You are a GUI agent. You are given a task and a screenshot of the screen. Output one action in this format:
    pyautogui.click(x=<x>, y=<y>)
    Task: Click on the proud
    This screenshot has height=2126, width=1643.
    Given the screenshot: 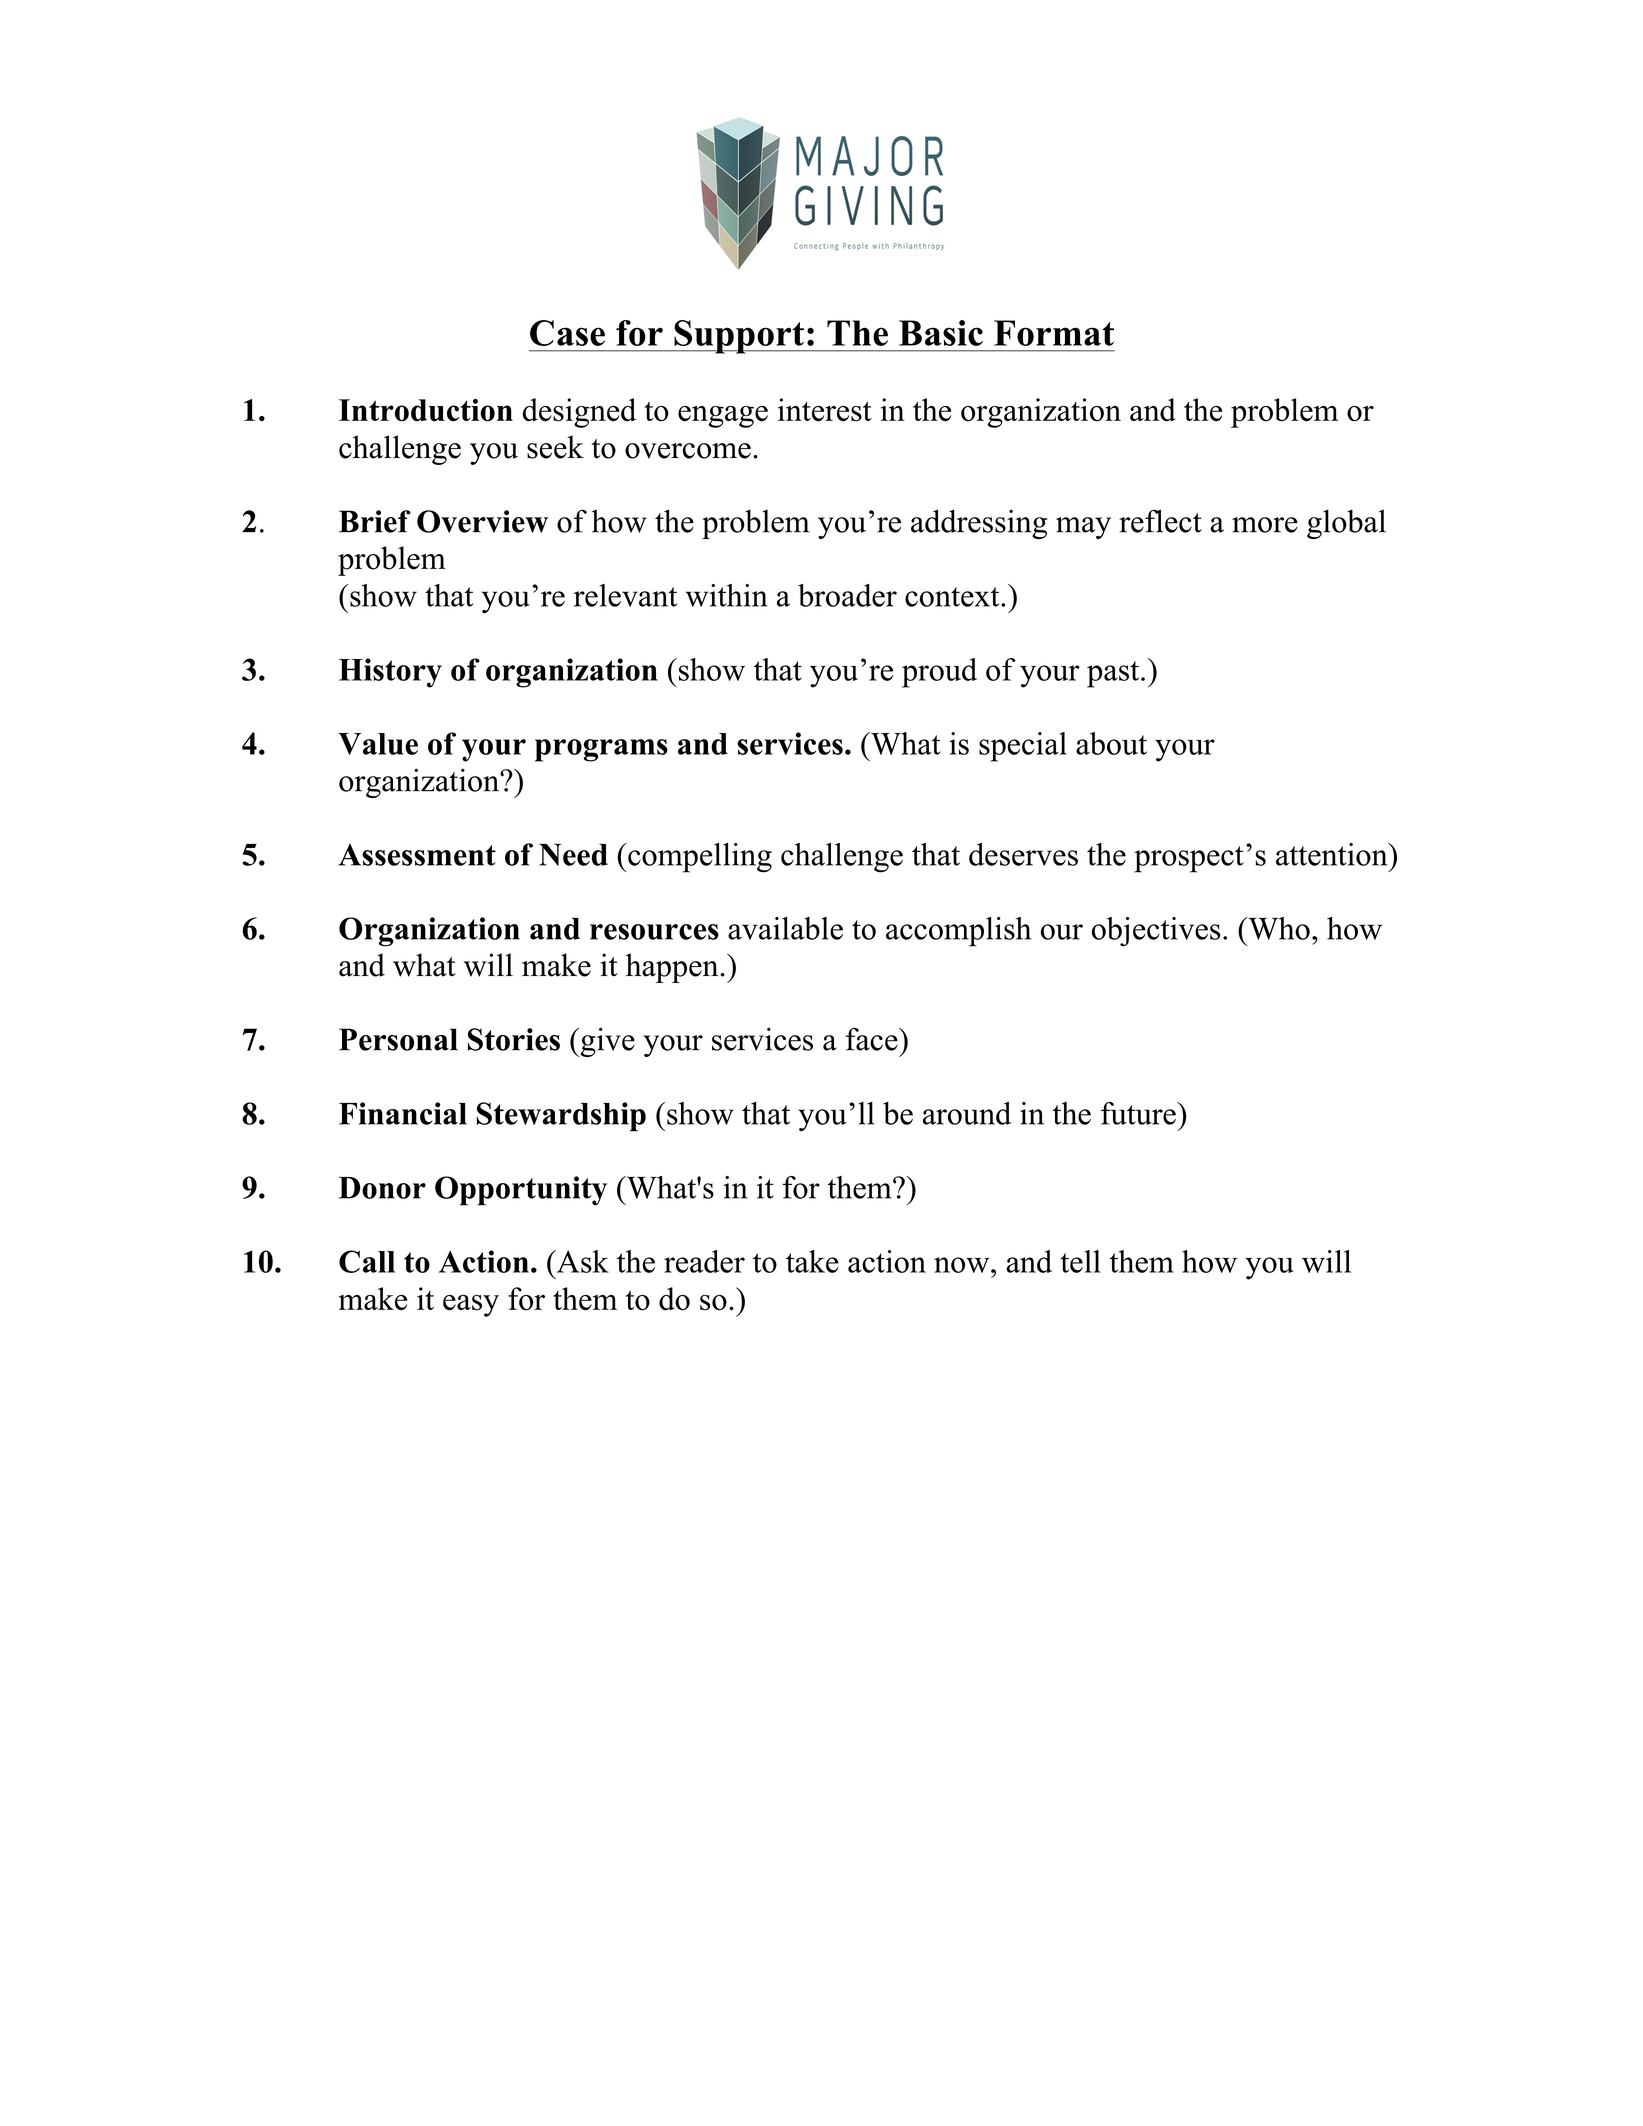 What is the action you would take?
    pyautogui.click(x=939, y=673)
